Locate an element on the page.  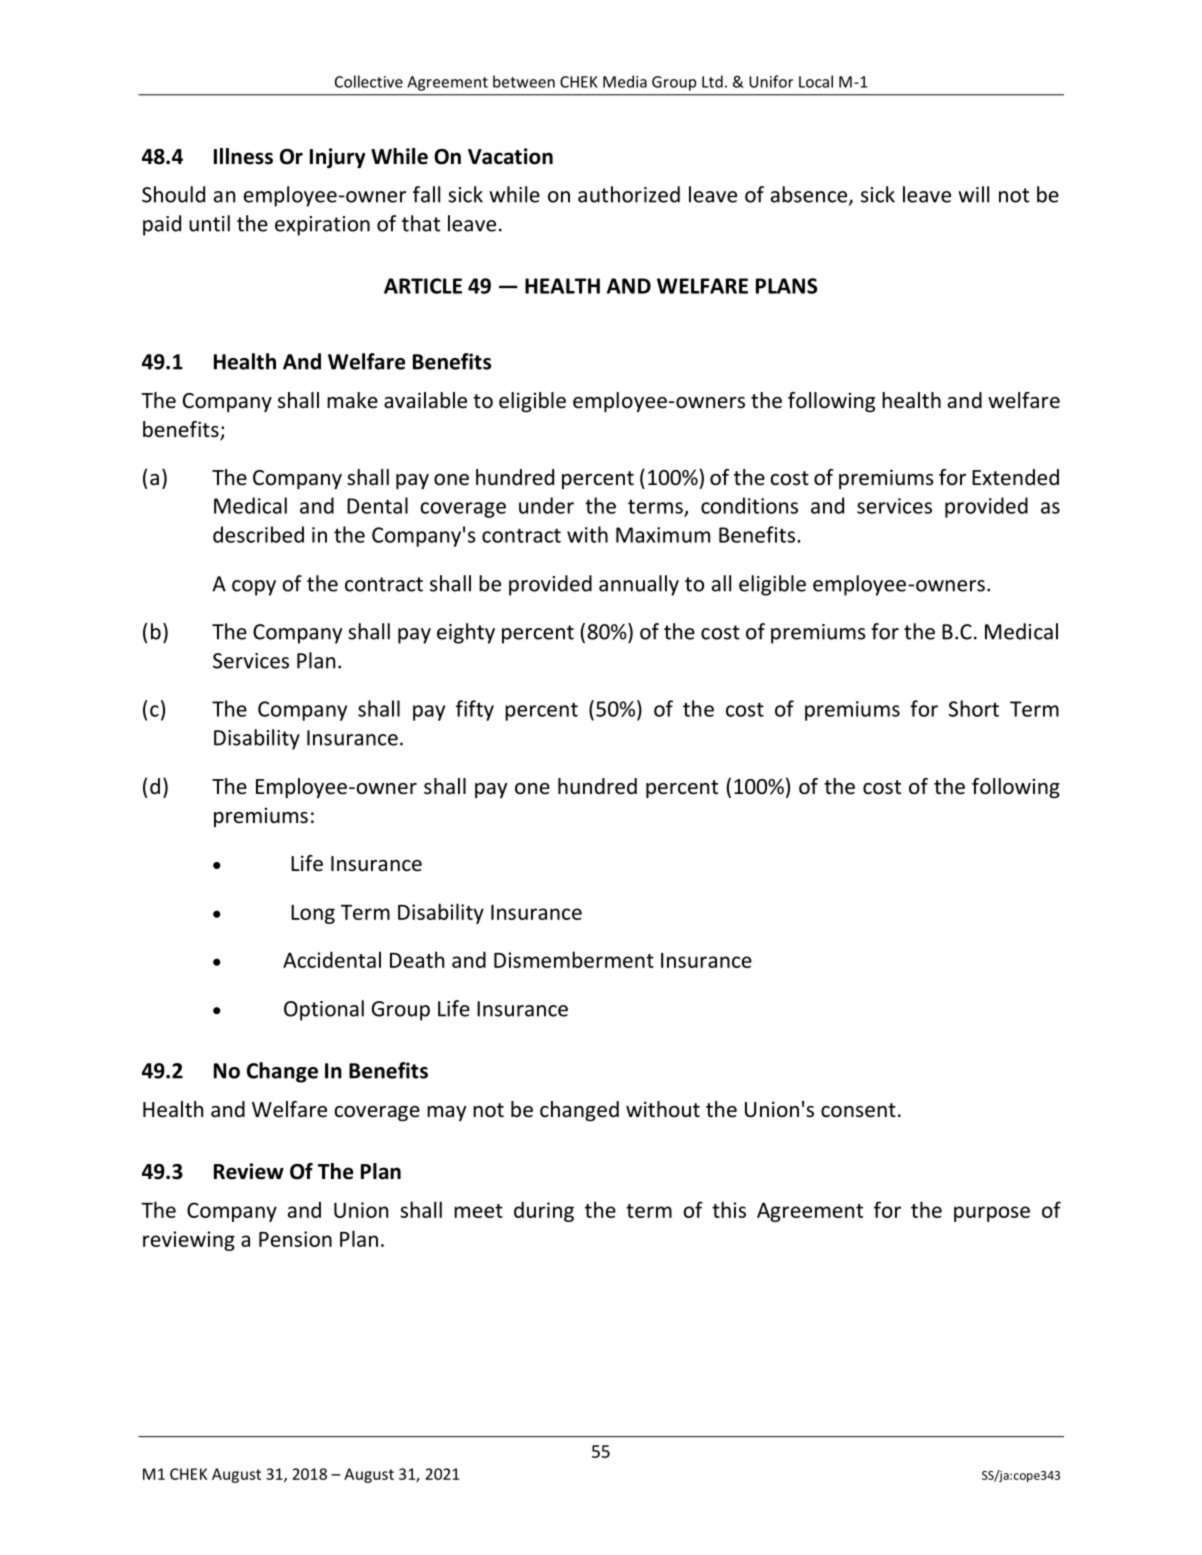
purpose is located at coordinates (992, 1214).
